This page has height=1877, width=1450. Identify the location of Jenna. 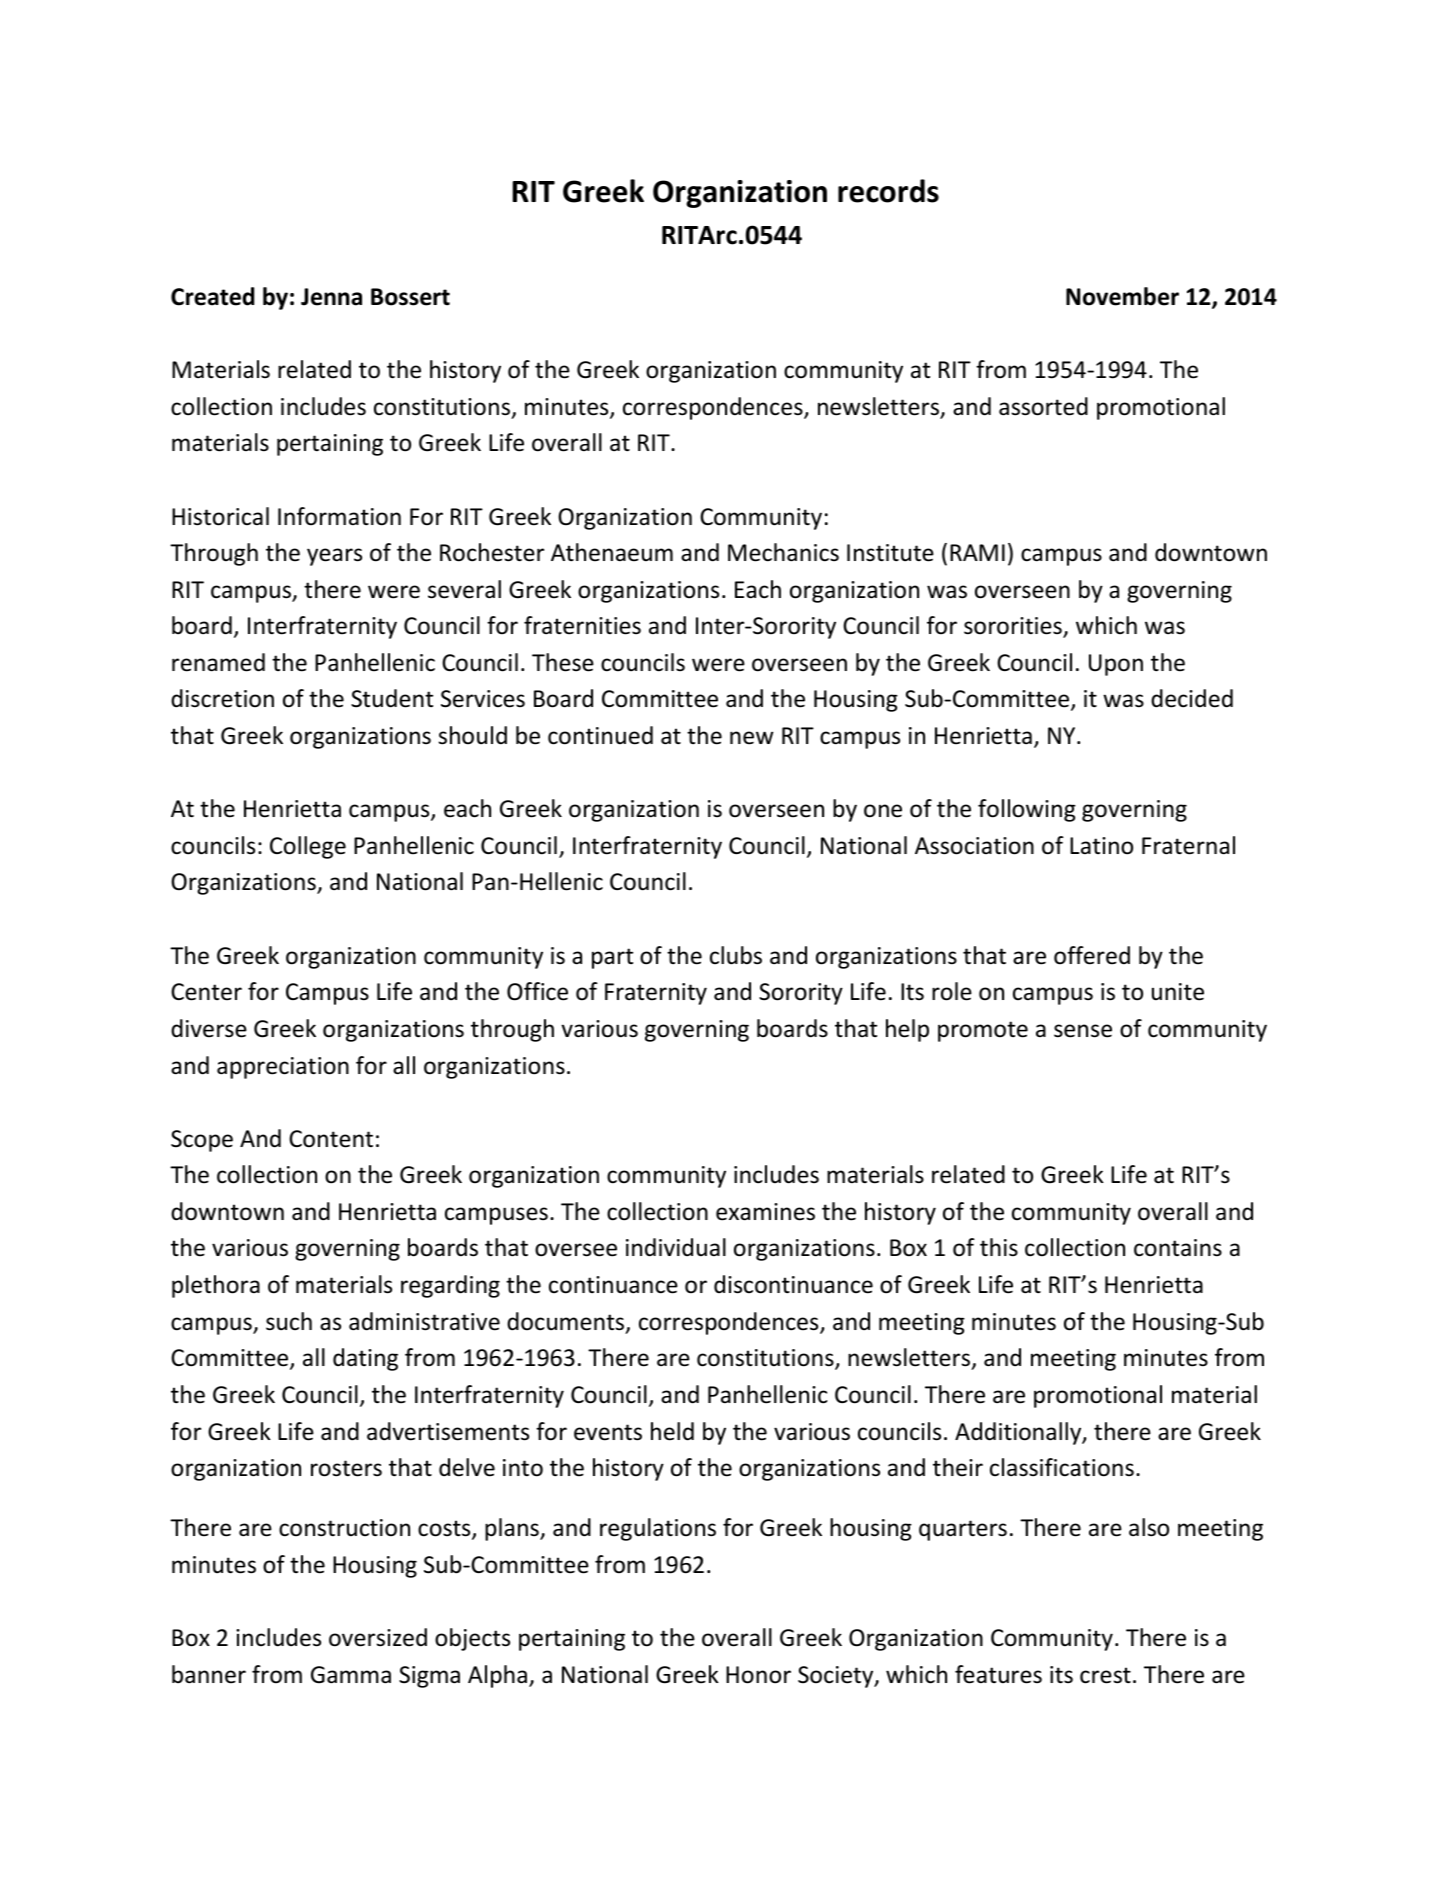
(331, 297).
